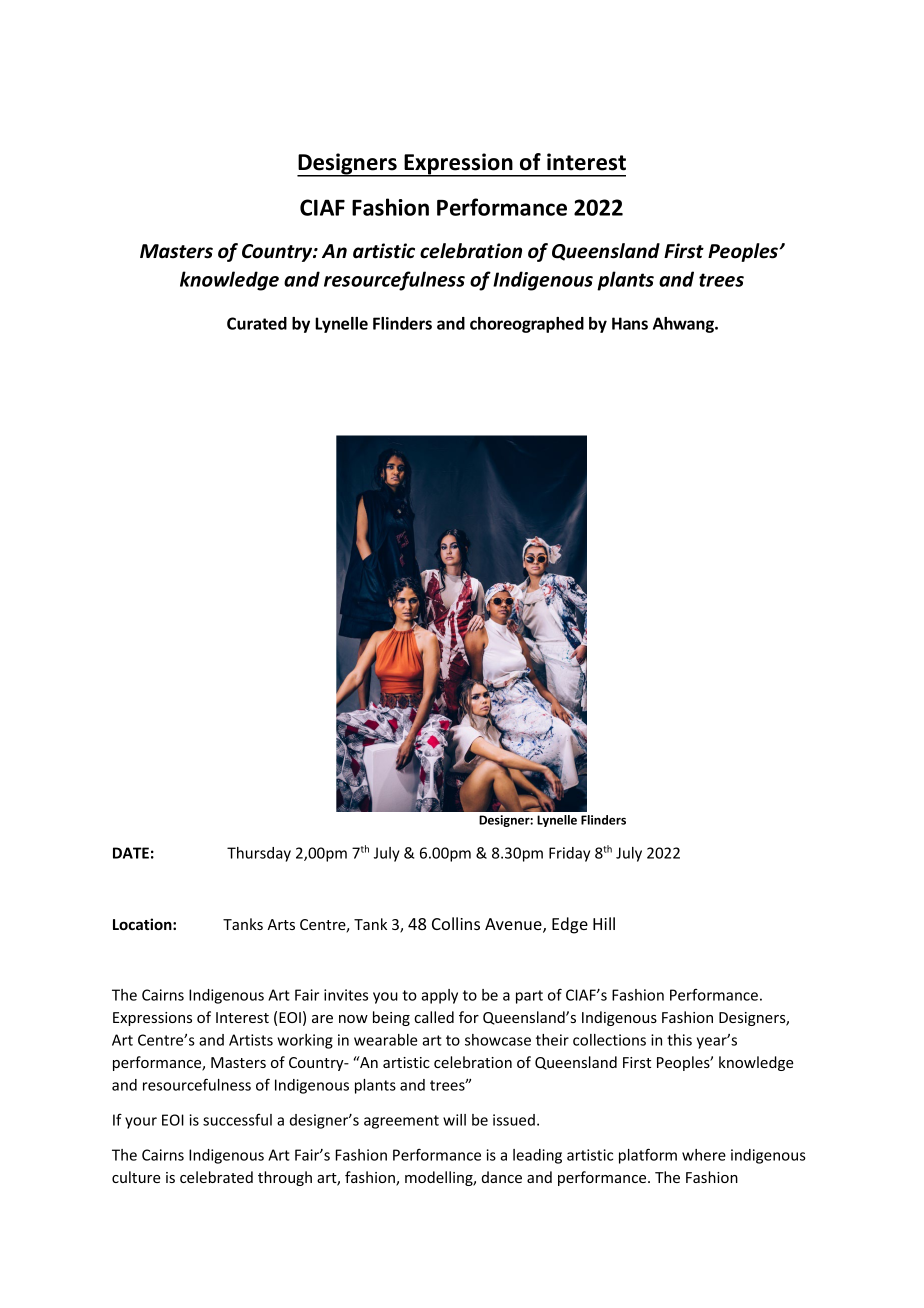 The width and height of the screenshot is (924, 1308). I want to click on Curated, so click(257, 323).
